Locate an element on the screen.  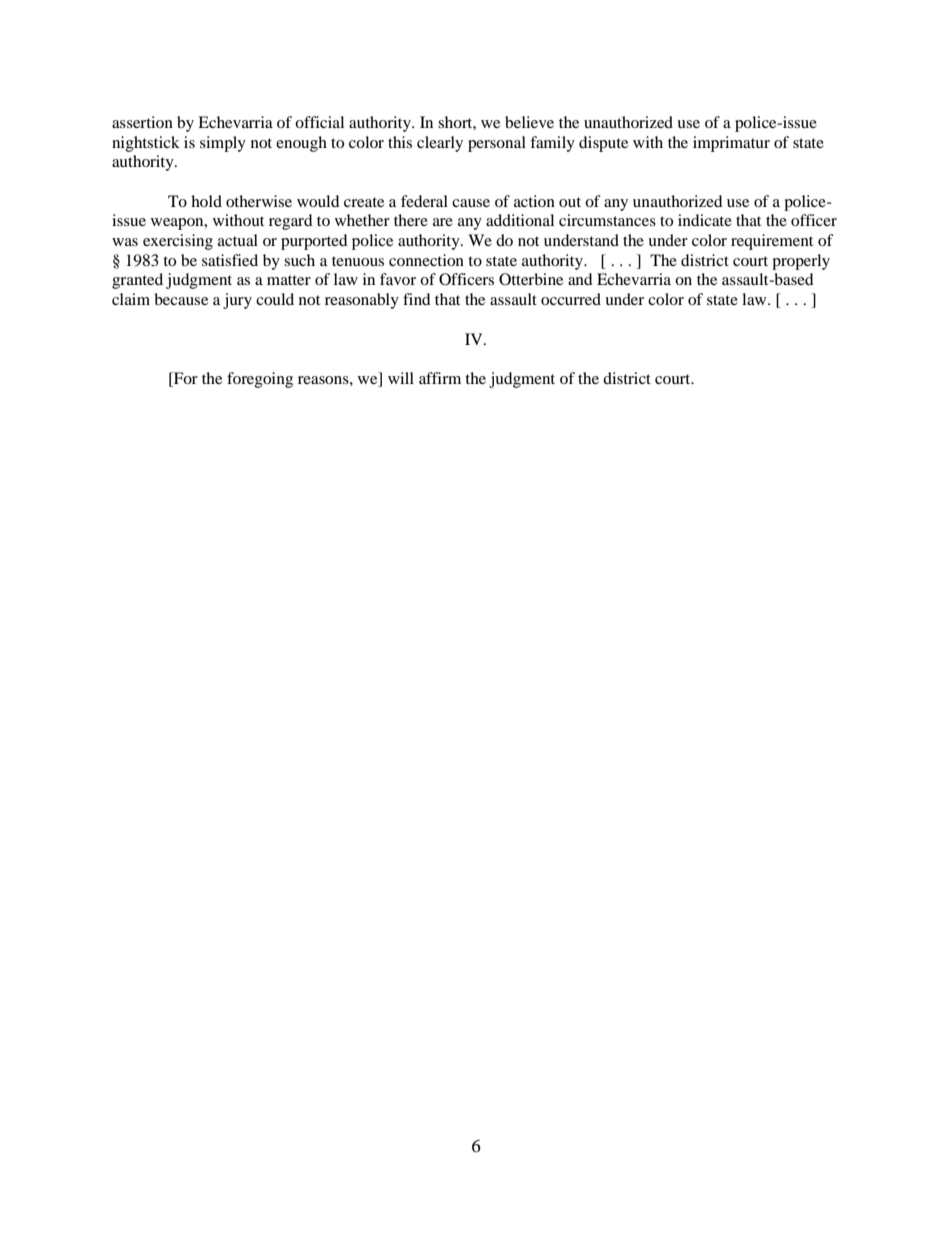
hold is located at coordinates (206, 201).
